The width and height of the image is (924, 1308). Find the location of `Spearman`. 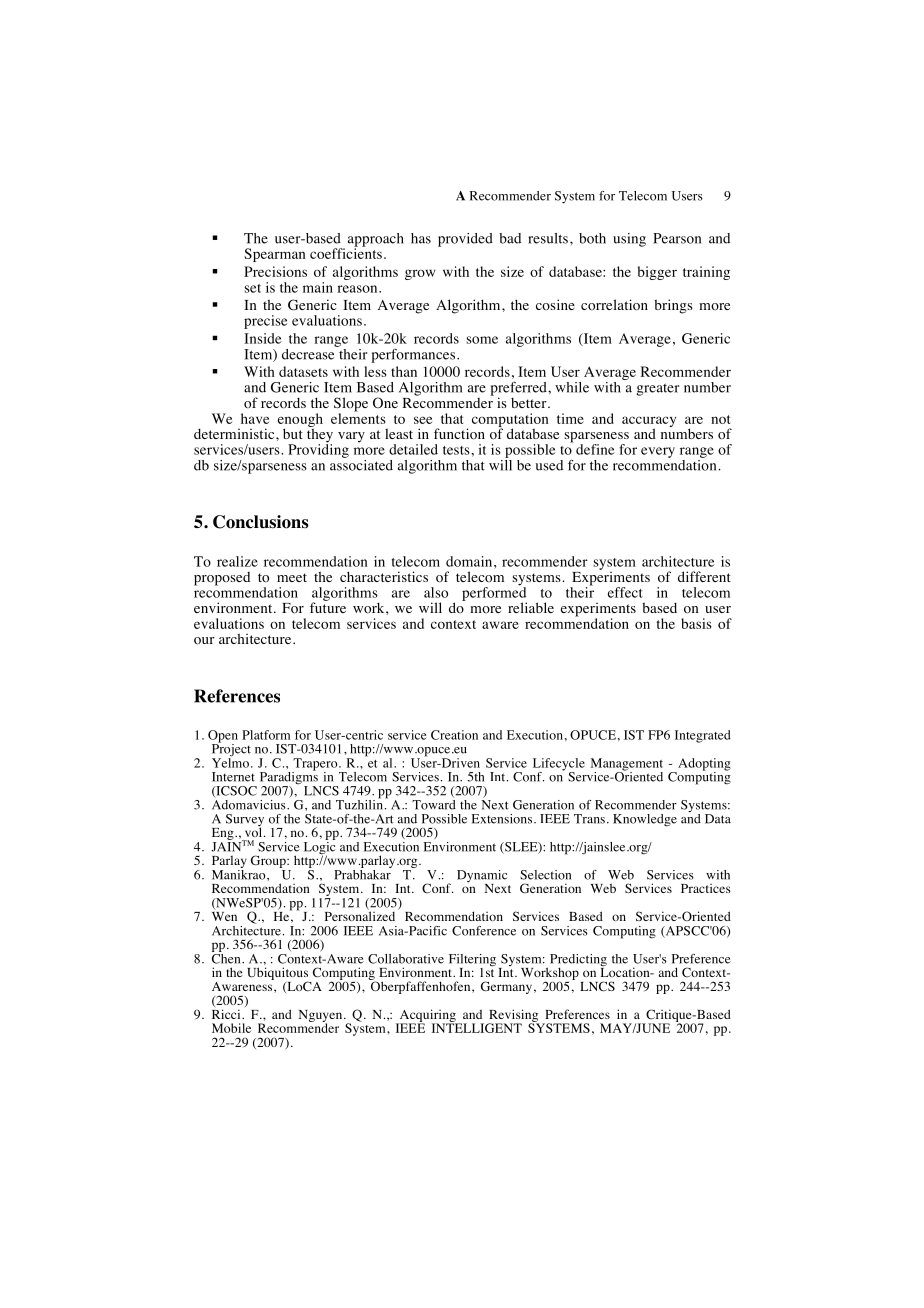

Spearman is located at coordinates (274, 255).
